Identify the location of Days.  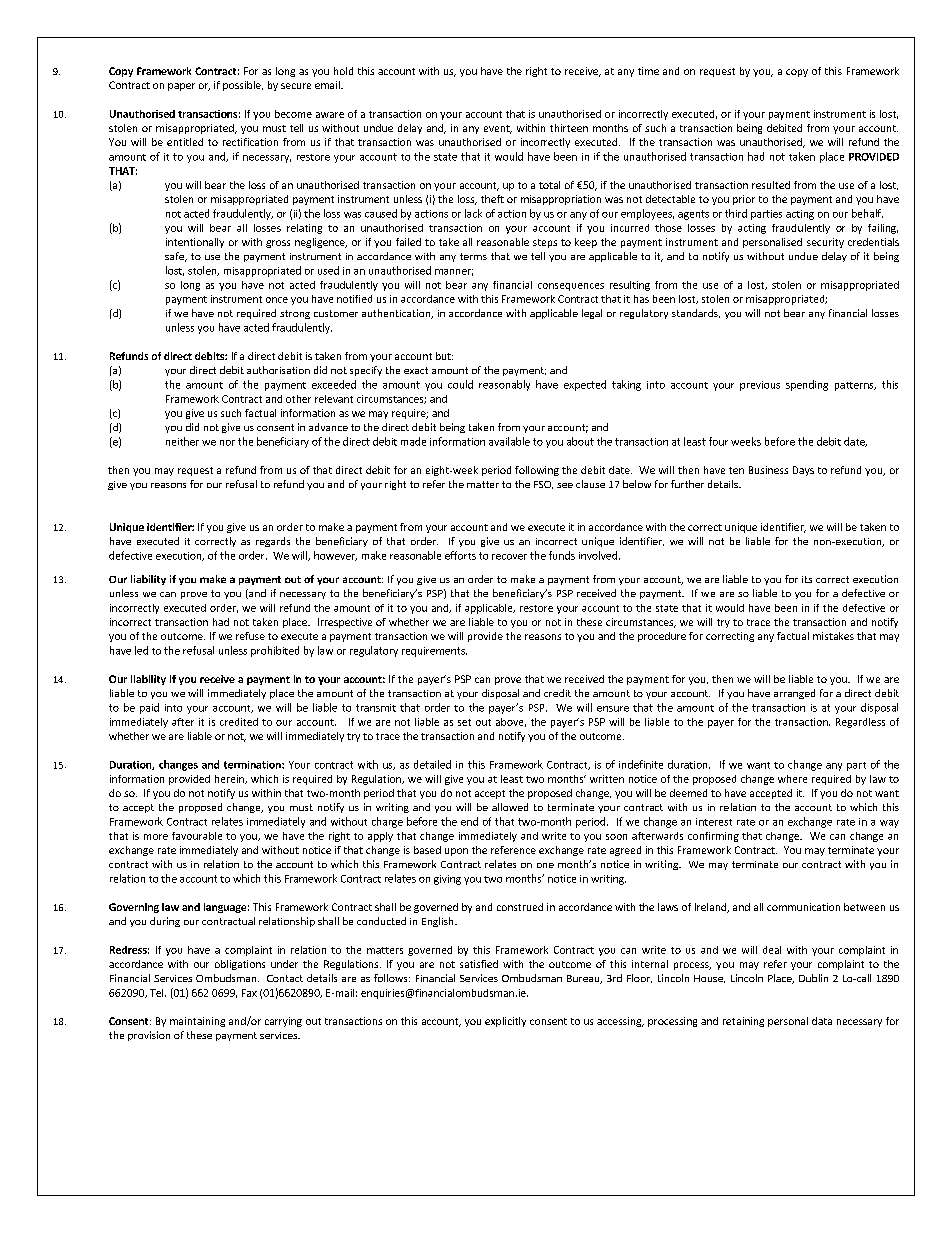
(803, 471).
